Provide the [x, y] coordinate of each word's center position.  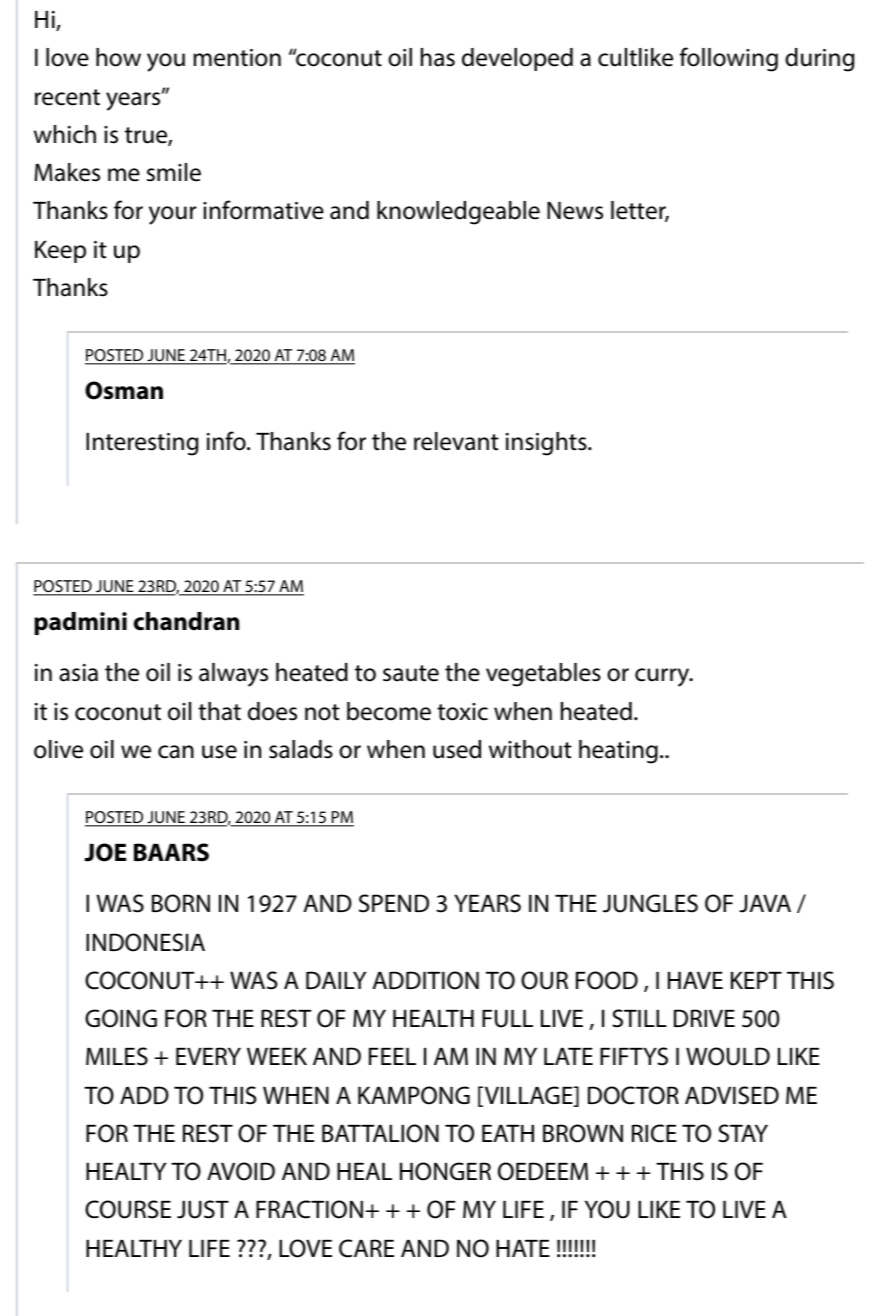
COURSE [128, 1209]
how [118, 57]
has [438, 57]
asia [78, 673]
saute [411, 673]
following [729, 59]
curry [663, 677]
